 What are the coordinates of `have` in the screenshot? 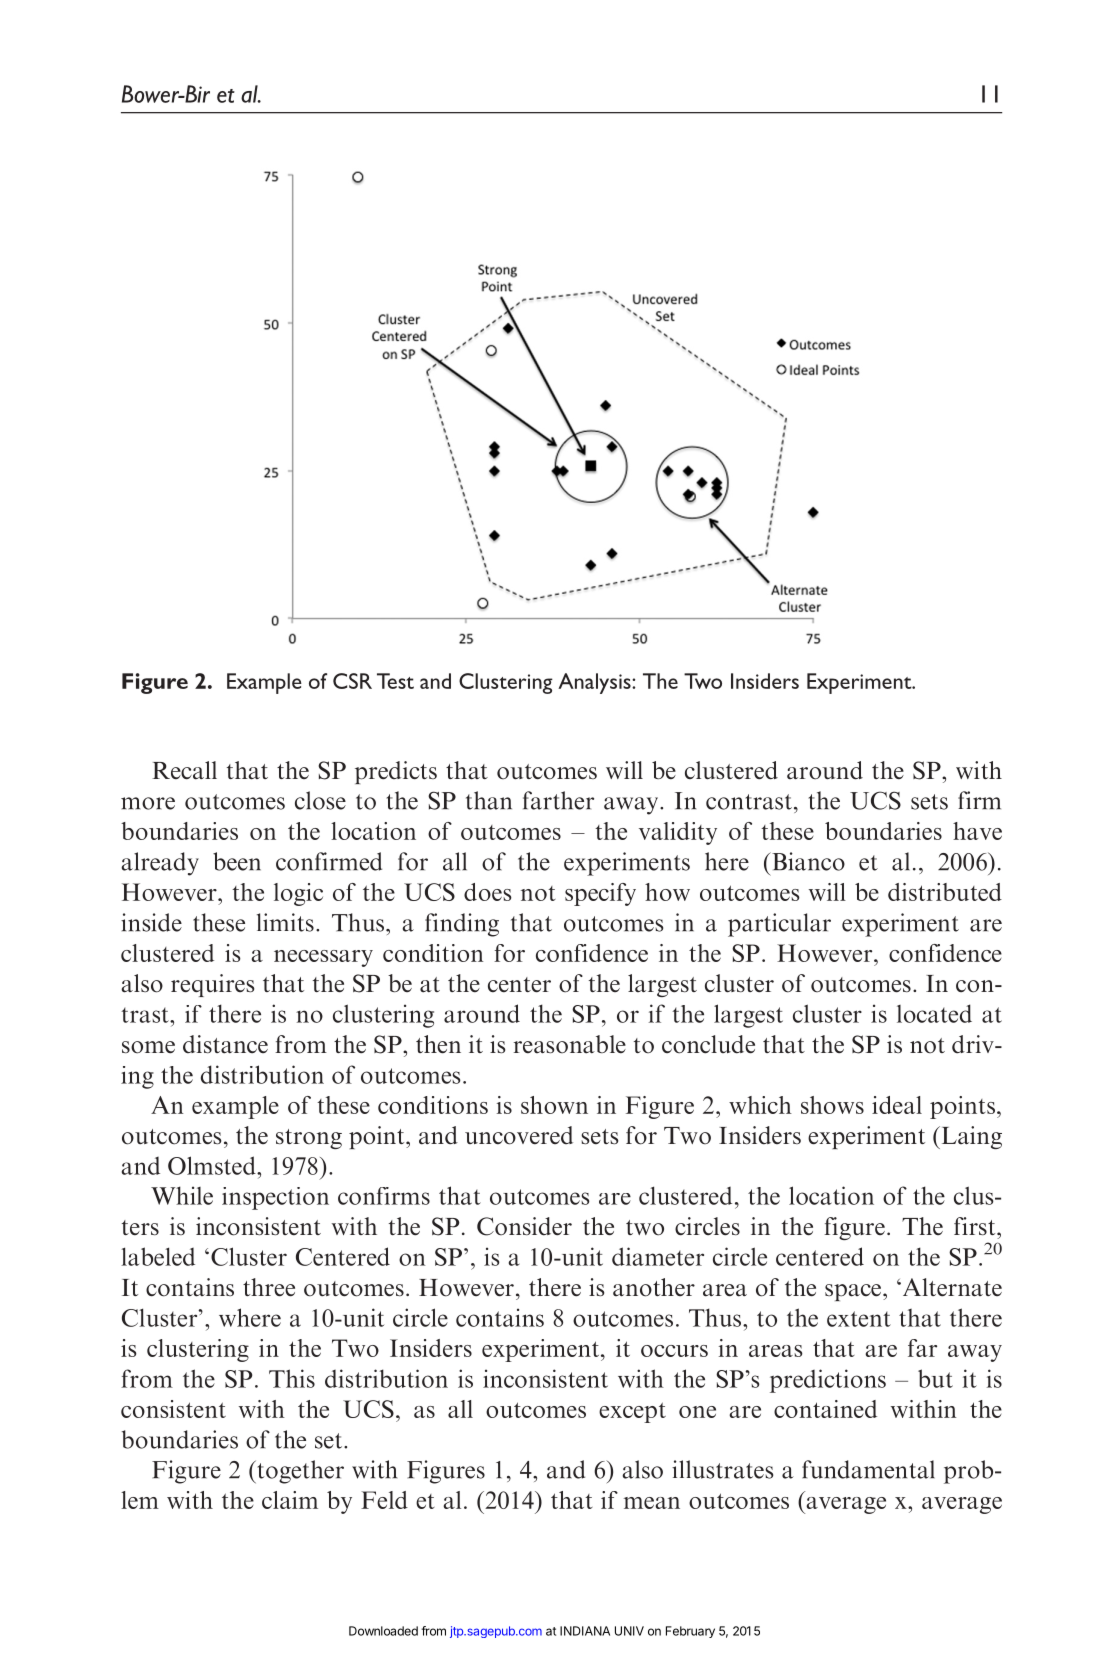 It's located at (977, 831).
